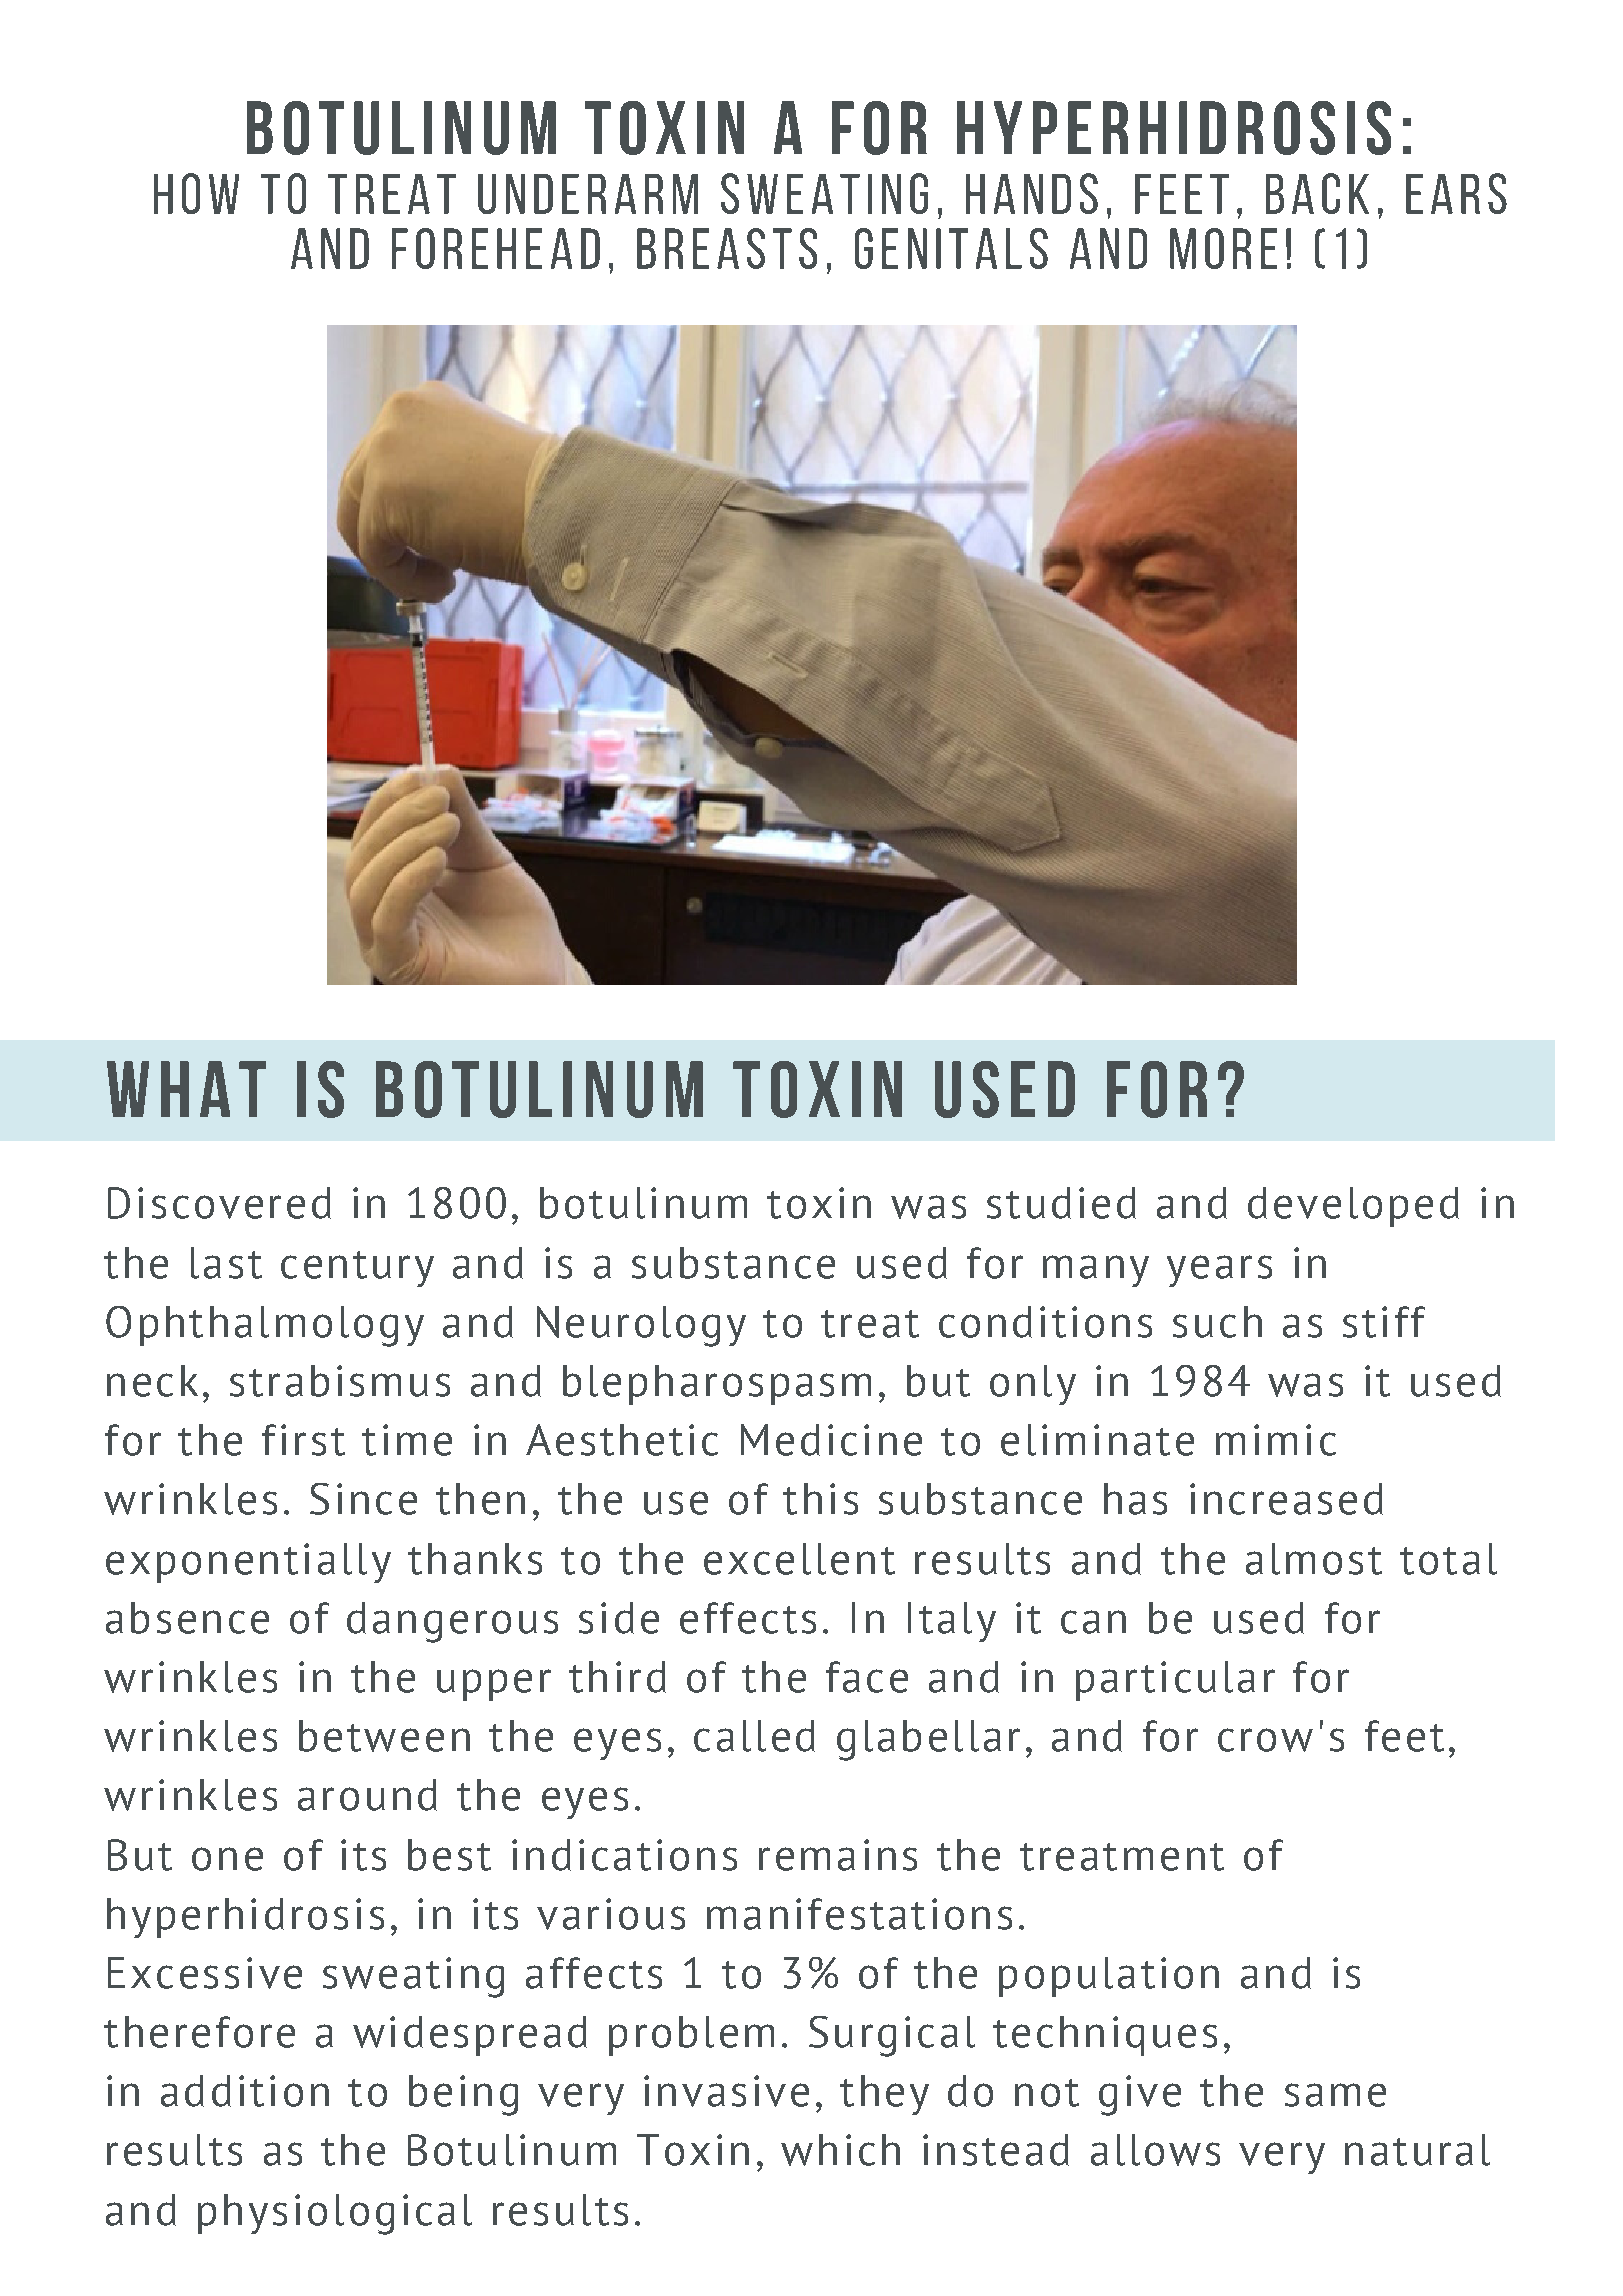 The image size is (1623, 2296). Describe the element at coordinates (186, 1089) in the document. I see `WHAT` at that location.
